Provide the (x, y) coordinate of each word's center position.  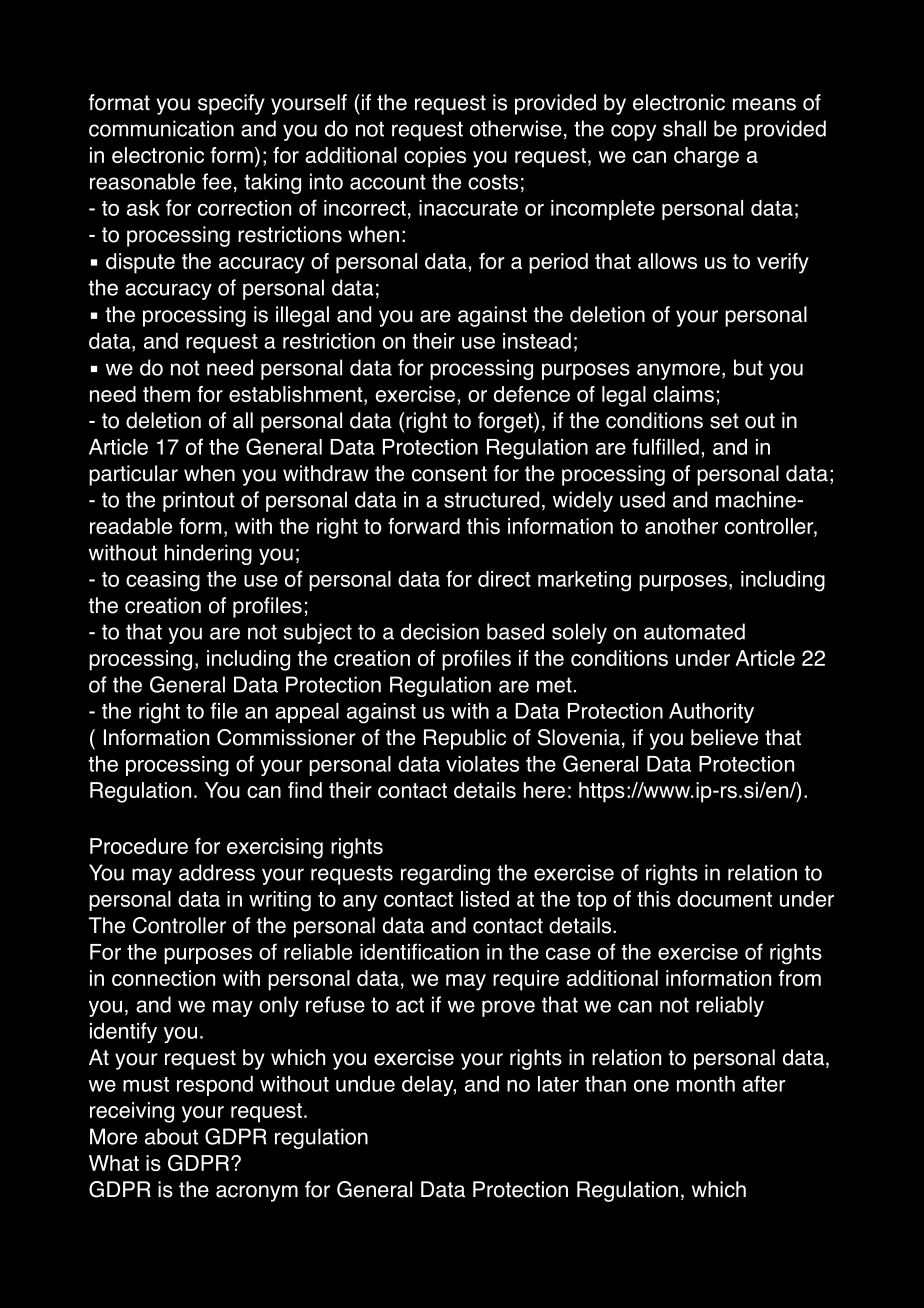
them (166, 394)
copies (435, 157)
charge (706, 157)
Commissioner (286, 737)
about (171, 1136)
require (526, 980)
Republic (465, 739)
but (748, 367)
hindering (208, 554)
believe (724, 737)
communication (161, 128)
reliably (730, 1006)
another (681, 526)
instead (537, 341)
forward (424, 526)
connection (163, 978)
